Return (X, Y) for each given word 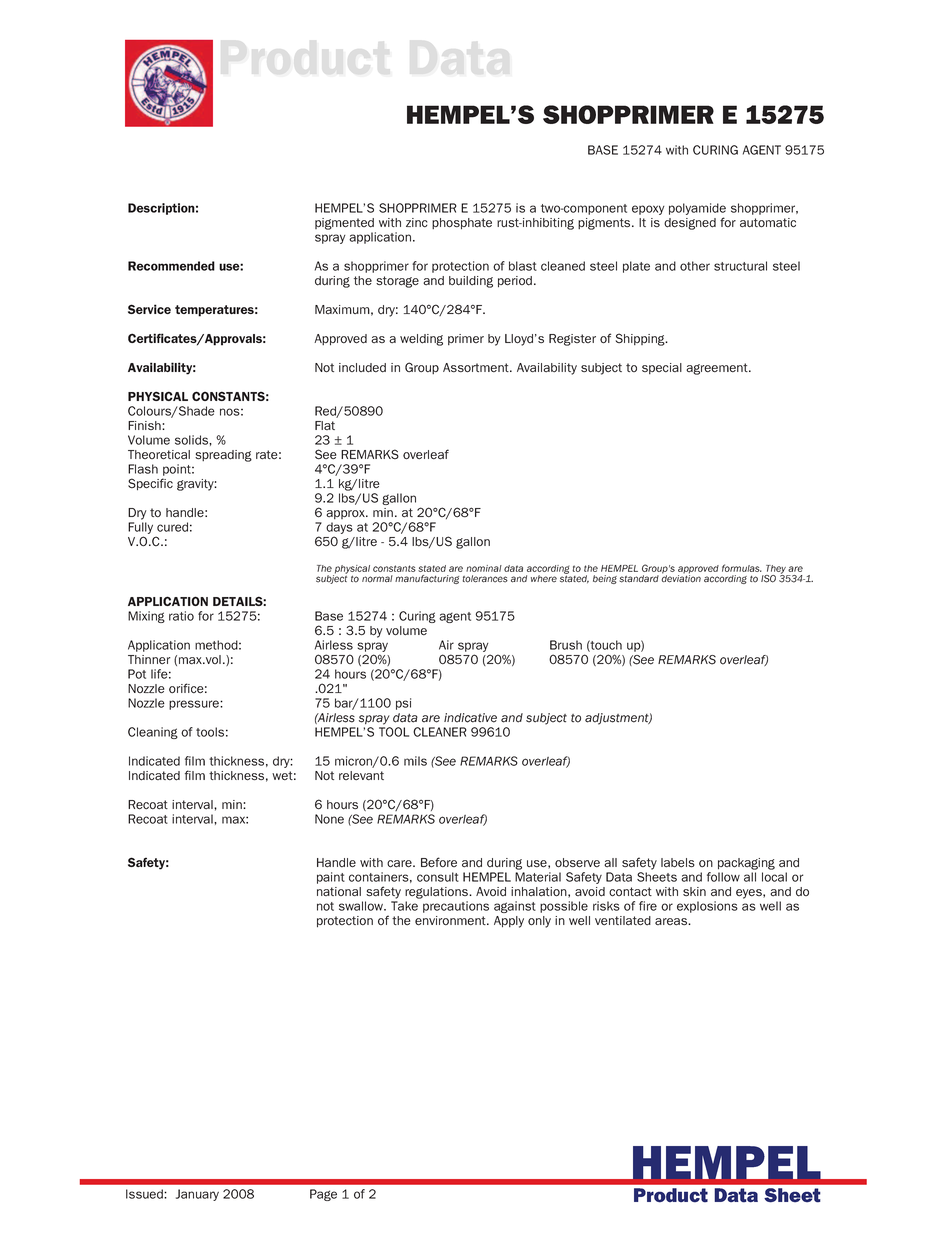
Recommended (171, 266)
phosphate (462, 224)
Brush (566, 645)
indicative (470, 718)
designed (690, 224)
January (197, 1195)
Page (323, 1195)
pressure (195, 705)
